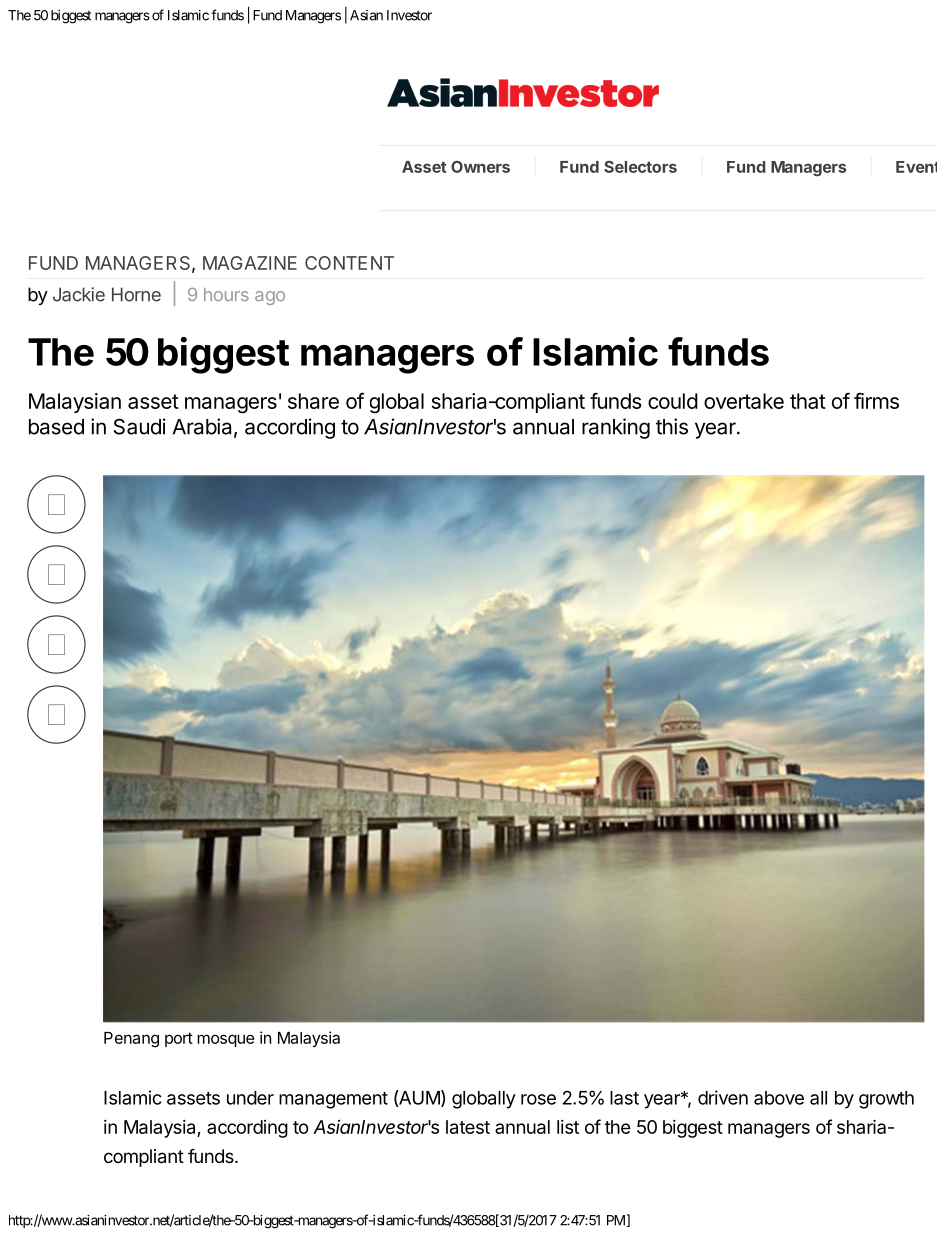 This screenshot has width=952, height=1233. What do you see at coordinates (225, 1040) in the screenshot?
I see `mosque` at bounding box center [225, 1040].
